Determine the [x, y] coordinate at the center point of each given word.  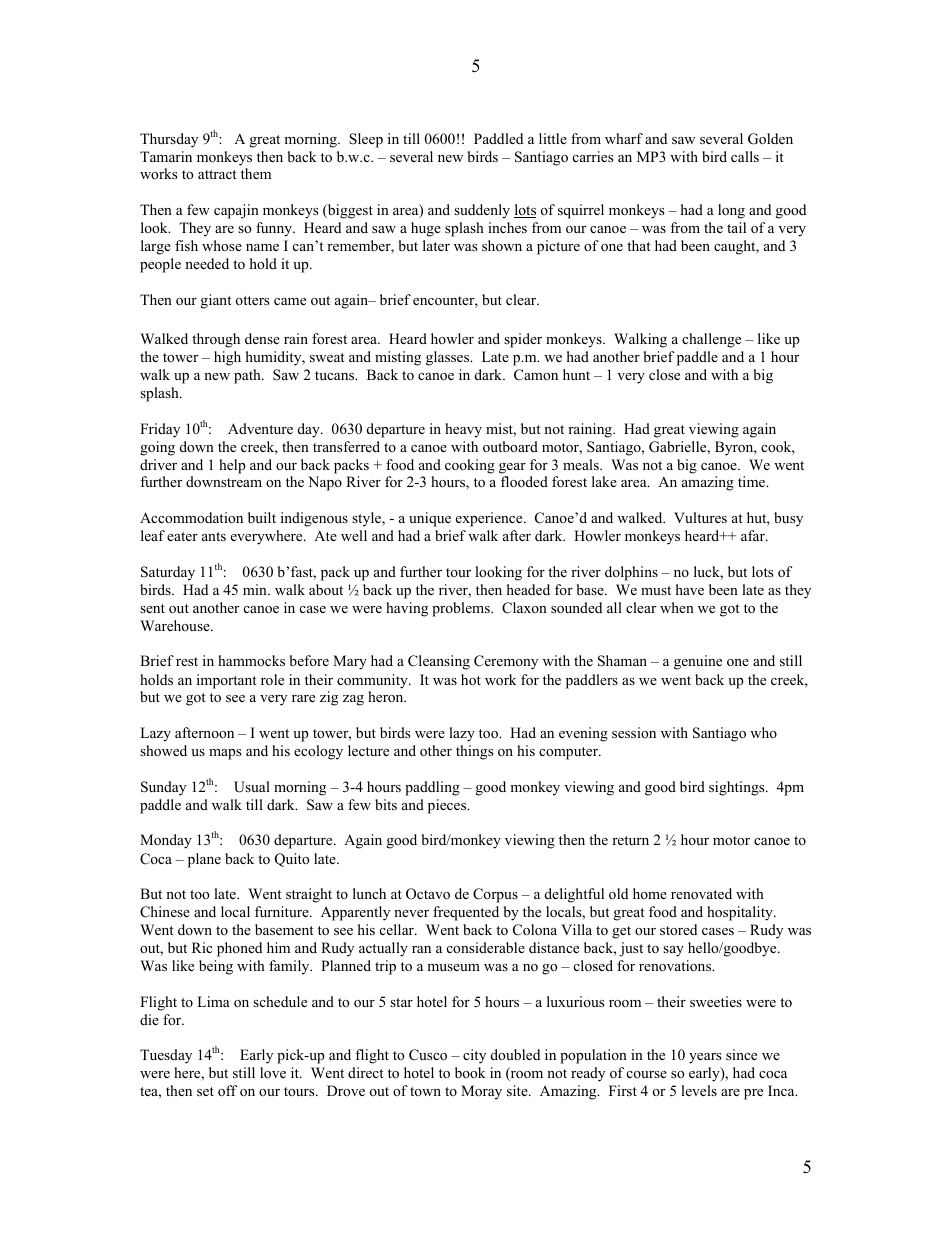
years [705, 1058]
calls [745, 156]
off [227, 1091]
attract [217, 174]
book [470, 1072]
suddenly [482, 211]
